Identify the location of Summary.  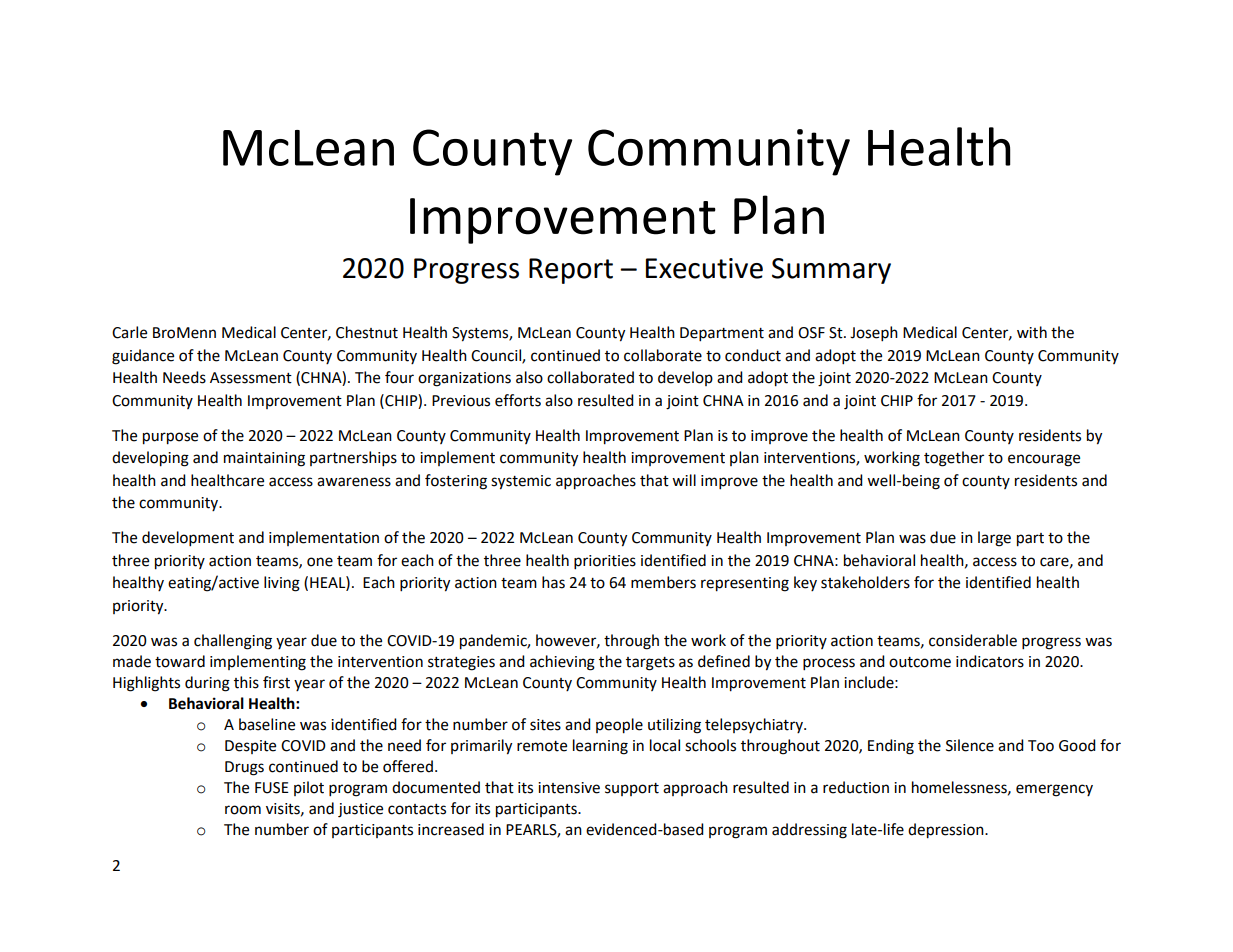
(831, 271).
